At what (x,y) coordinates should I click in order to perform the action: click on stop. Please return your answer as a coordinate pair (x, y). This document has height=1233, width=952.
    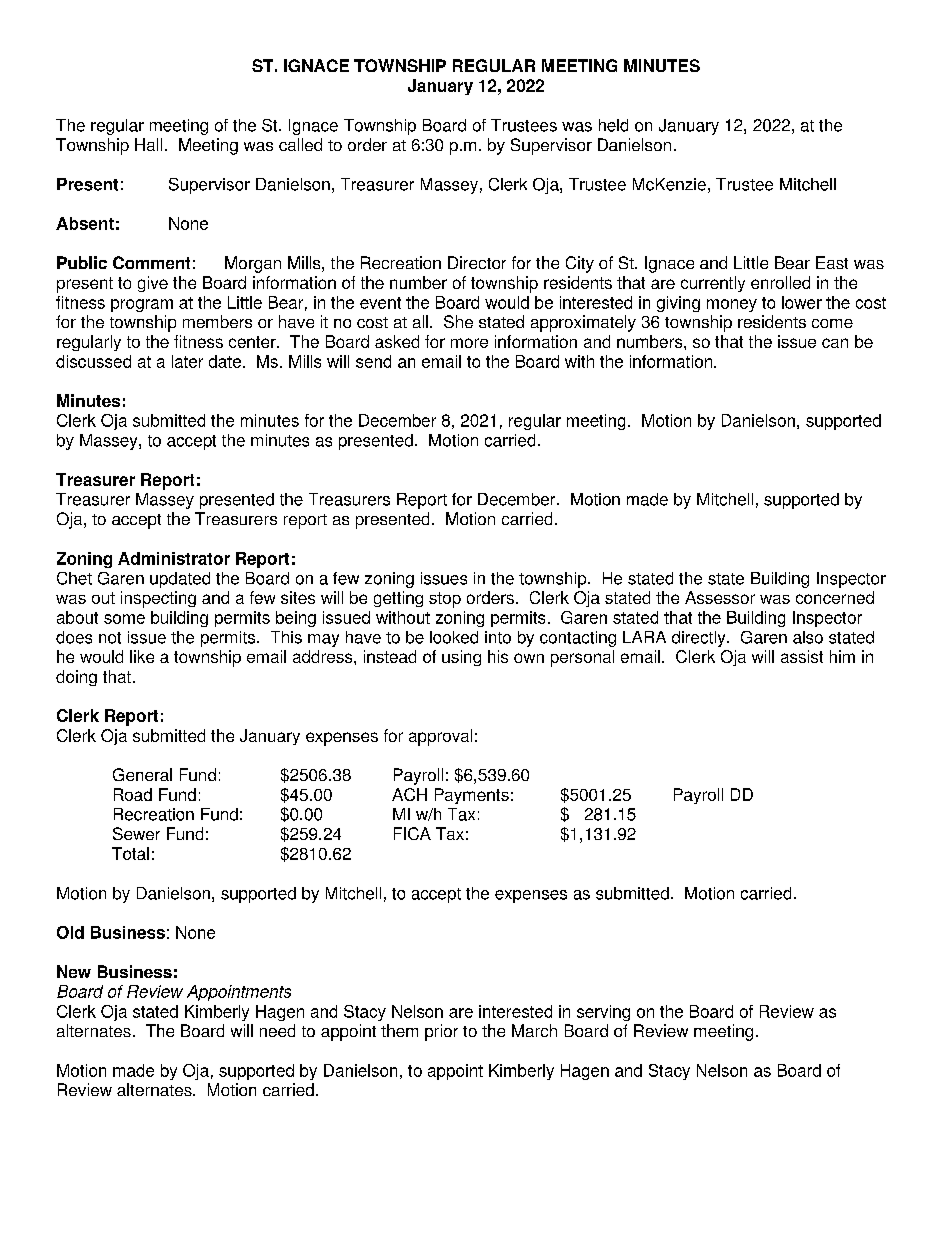
    Looking at the image, I should click on (445, 600).
